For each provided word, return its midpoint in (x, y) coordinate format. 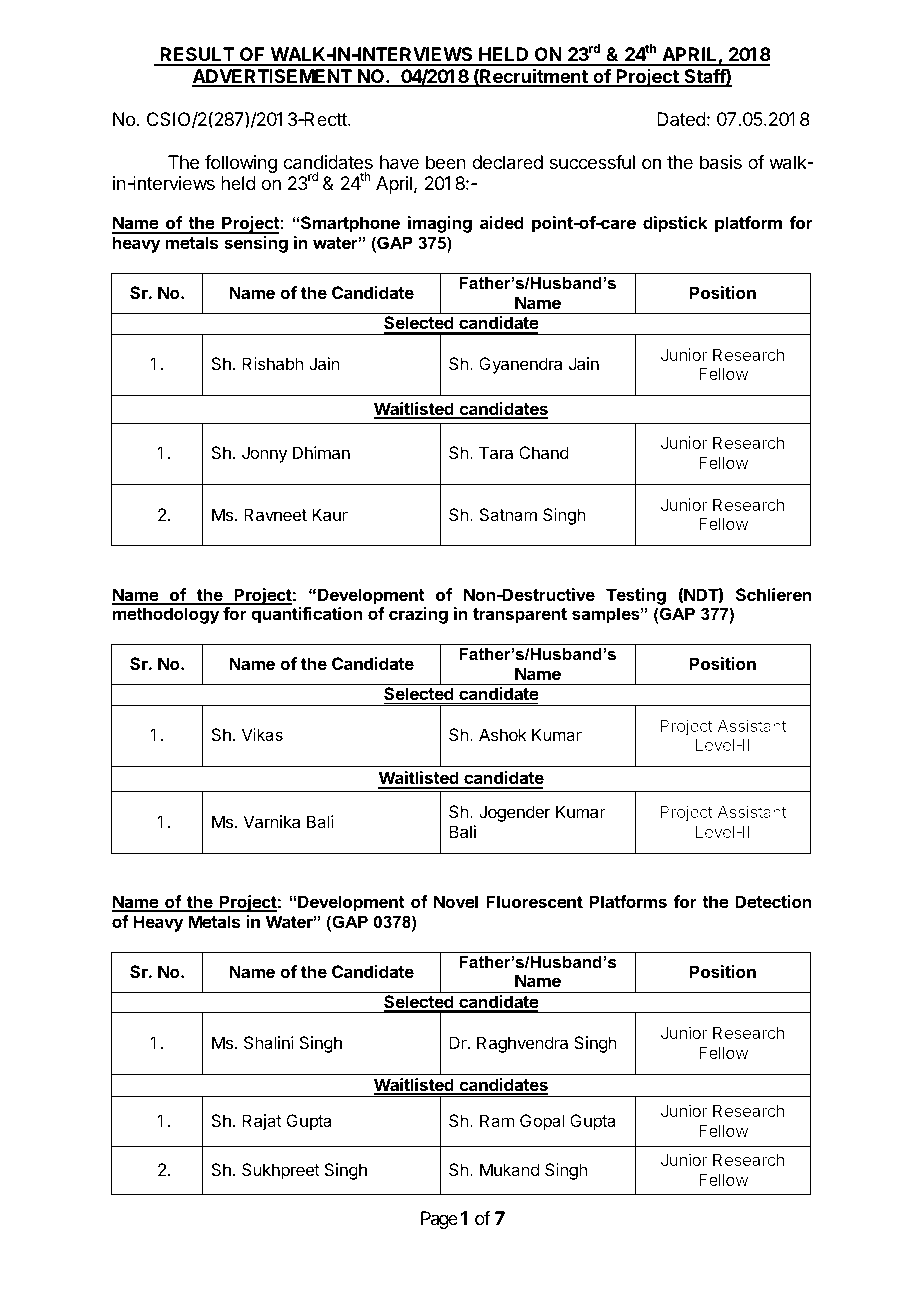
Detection (773, 901)
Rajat (262, 1122)
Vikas (262, 734)
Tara (496, 452)
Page (439, 1220)
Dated (681, 119)
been (446, 162)
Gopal (542, 1122)
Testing (636, 596)
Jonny (264, 454)
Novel (456, 901)
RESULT (197, 56)
